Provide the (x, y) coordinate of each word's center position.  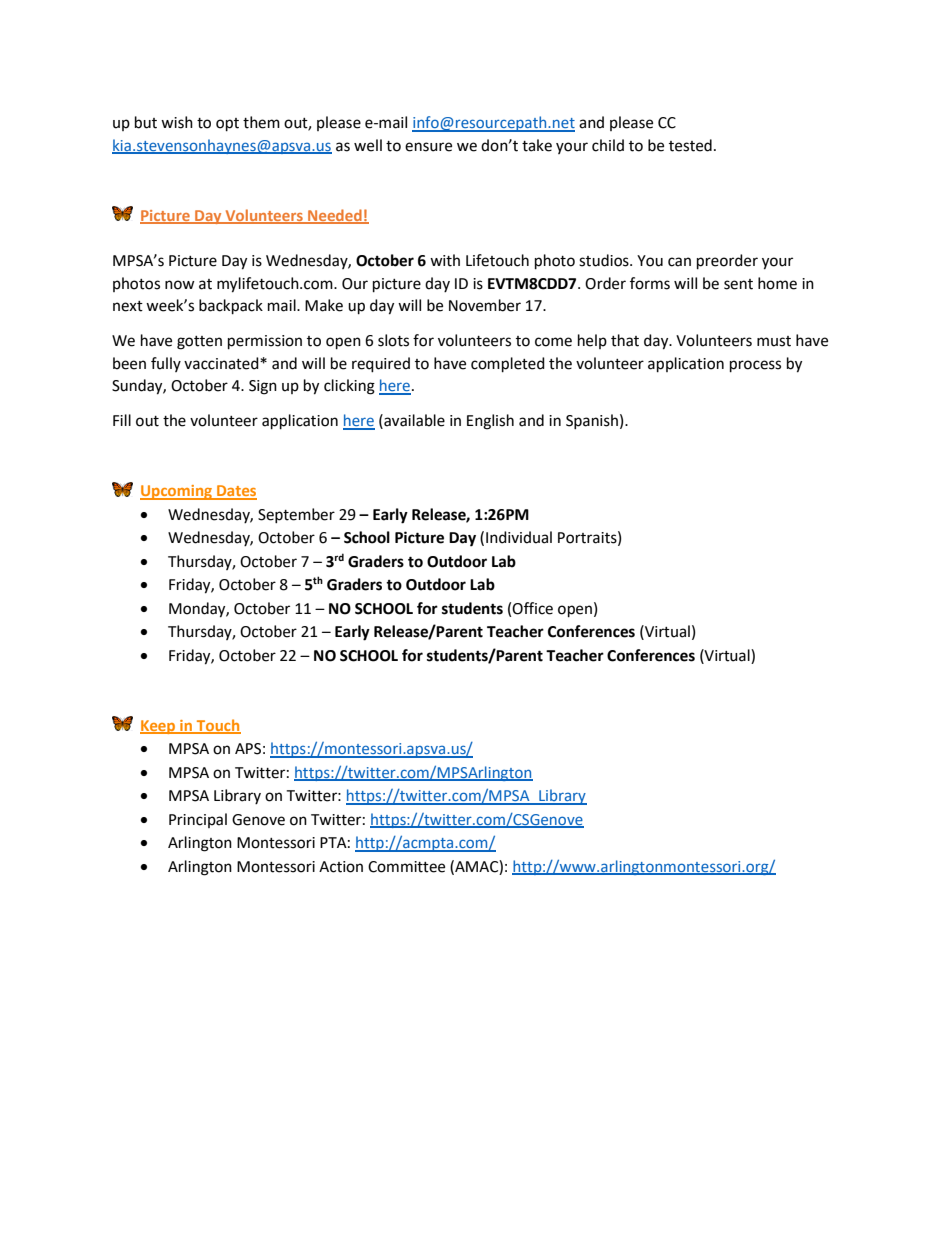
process (755, 366)
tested (690, 145)
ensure (428, 147)
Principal (198, 820)
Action (341, 867)
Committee (406, 867)
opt (227, 125)
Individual (519, 537)
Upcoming (177, 492)
